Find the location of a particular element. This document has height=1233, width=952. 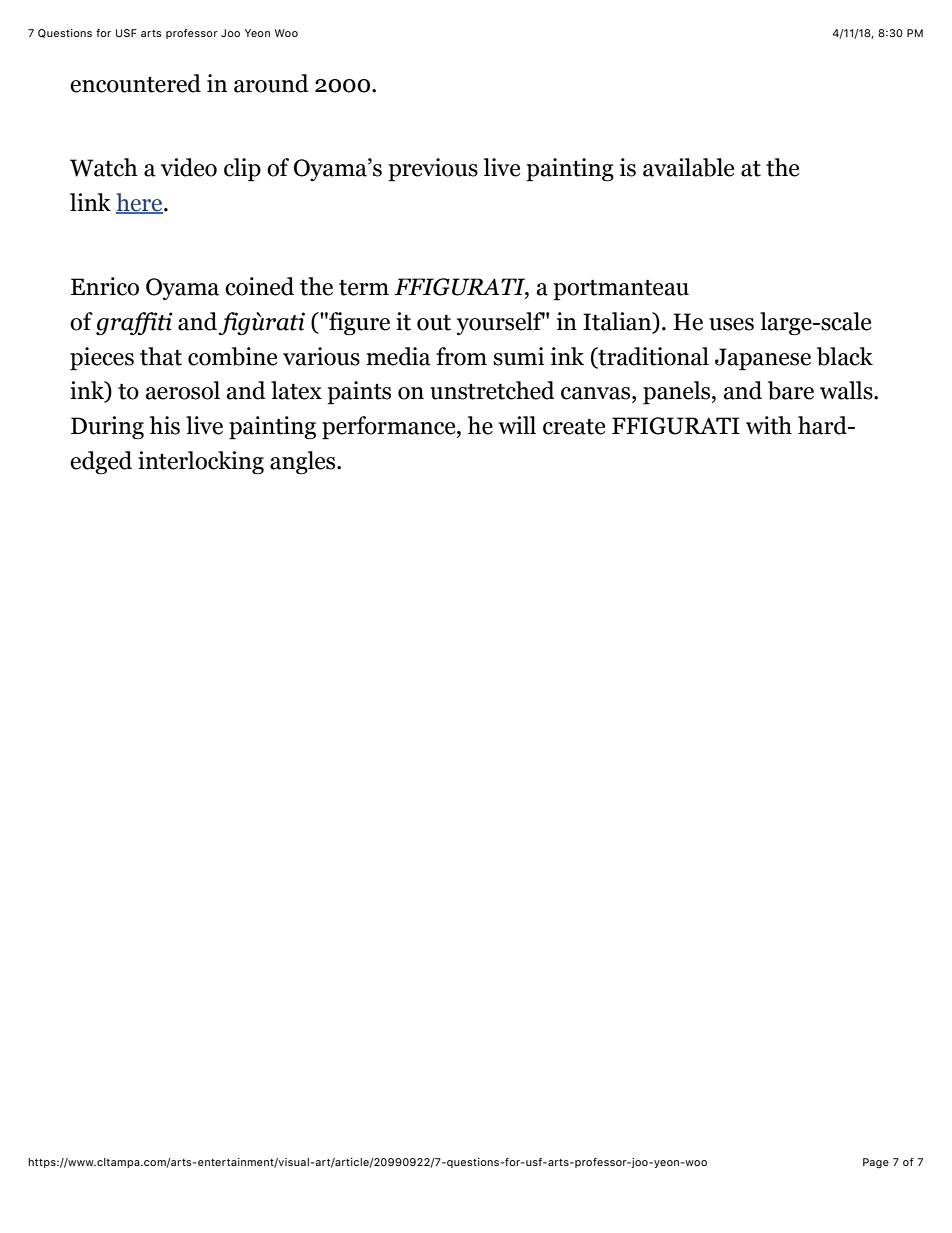

with is located at coordinates (769, 425).
